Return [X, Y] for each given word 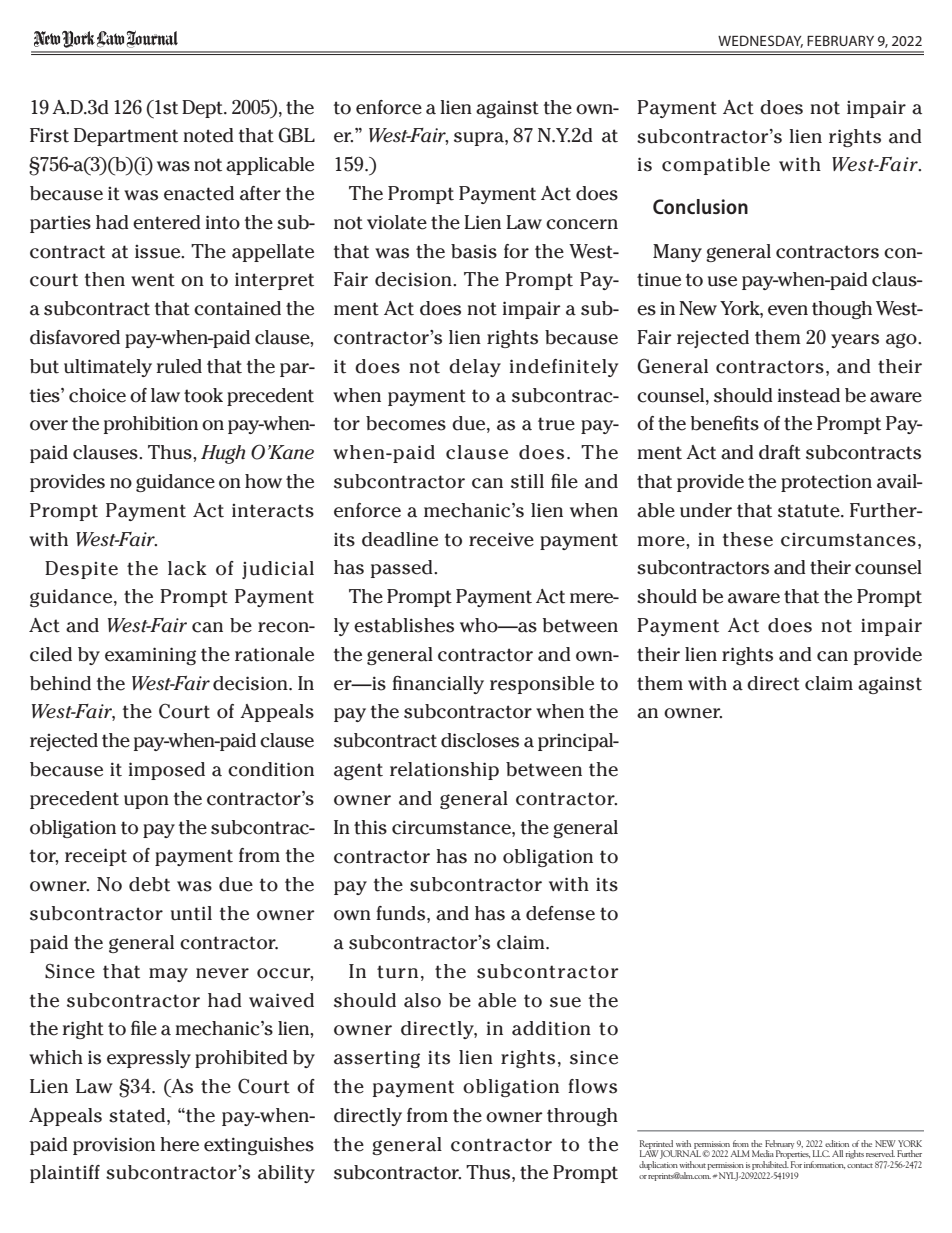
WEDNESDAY [760, 41]
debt [149, 884]
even [788, 310]
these [748, 539]
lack [187, 568]
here [179, 1144]
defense [560, 913]
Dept [203, 109]
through [582, 1117]
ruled [179, 366]
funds [402, 914]
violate [397, 222]
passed [403, 569]
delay [475, 368]
